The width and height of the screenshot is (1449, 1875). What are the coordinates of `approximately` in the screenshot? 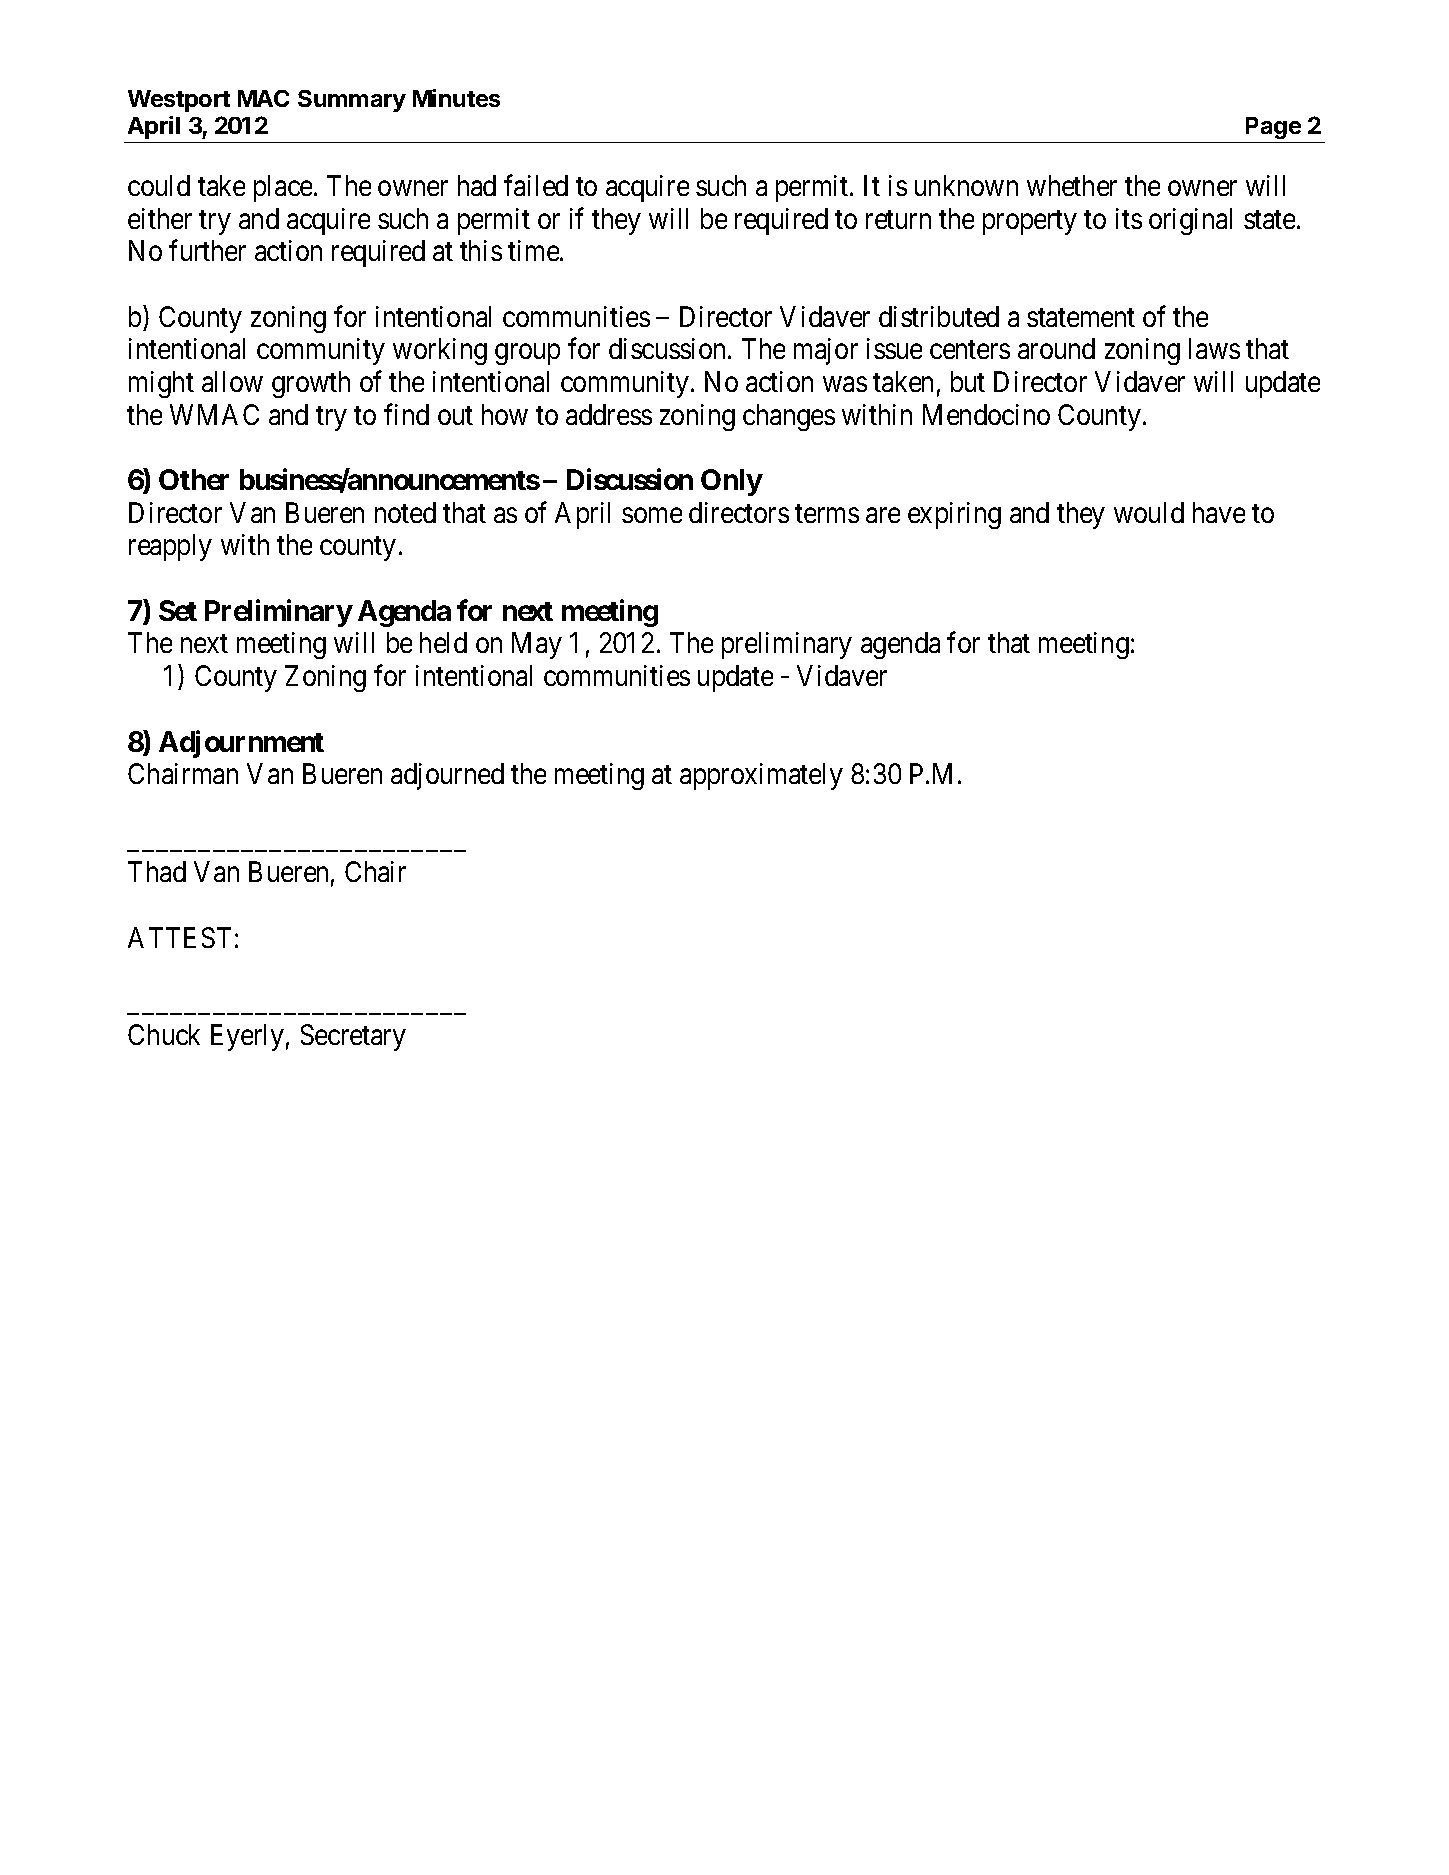 It's located at (761, 776).
